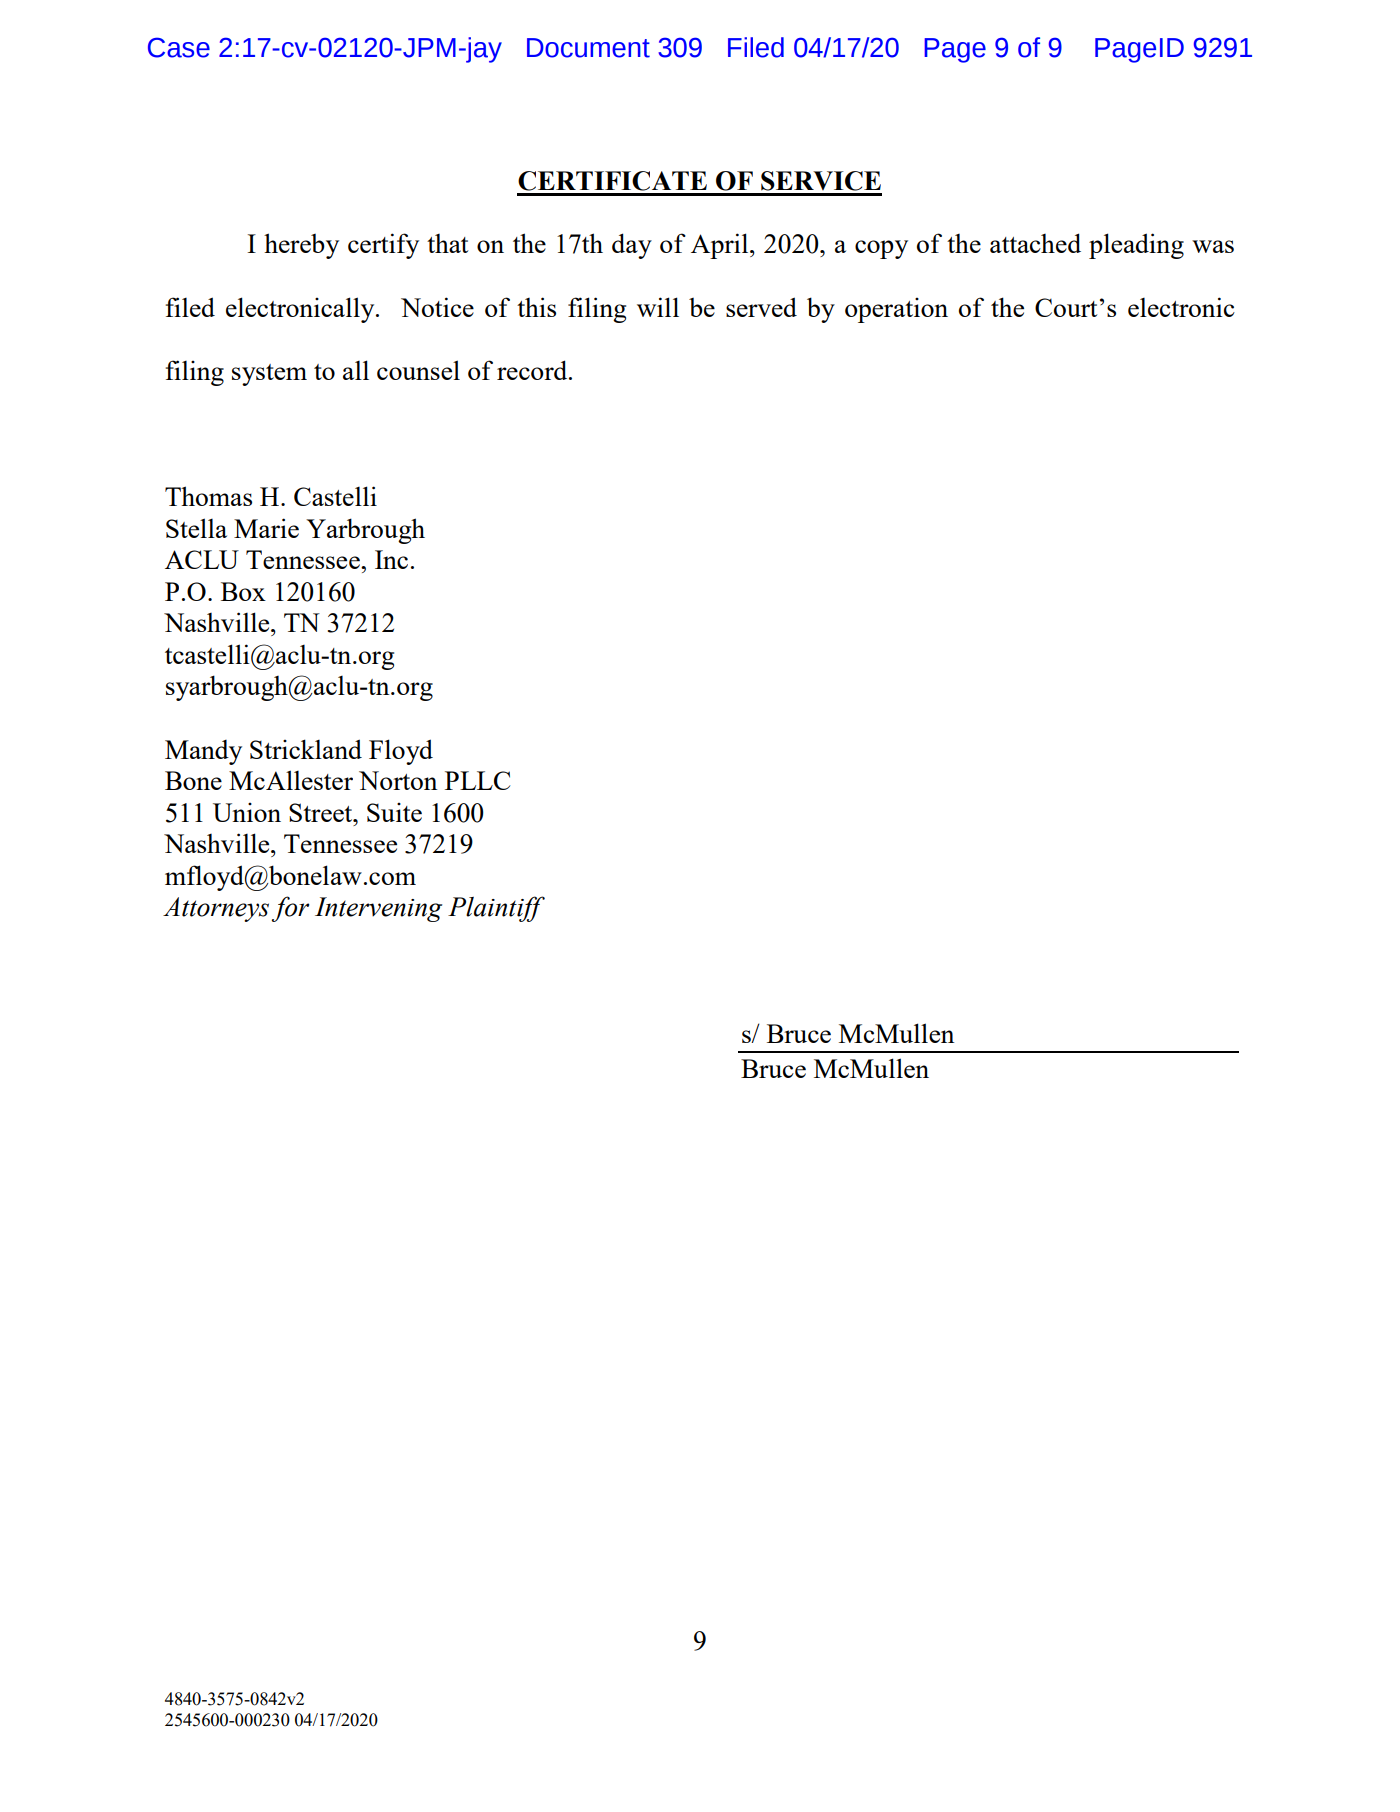 The image size is (1400, 1812). Describe the element at coordinates (477, 780) in the image. I see `PLLC` at that location.
